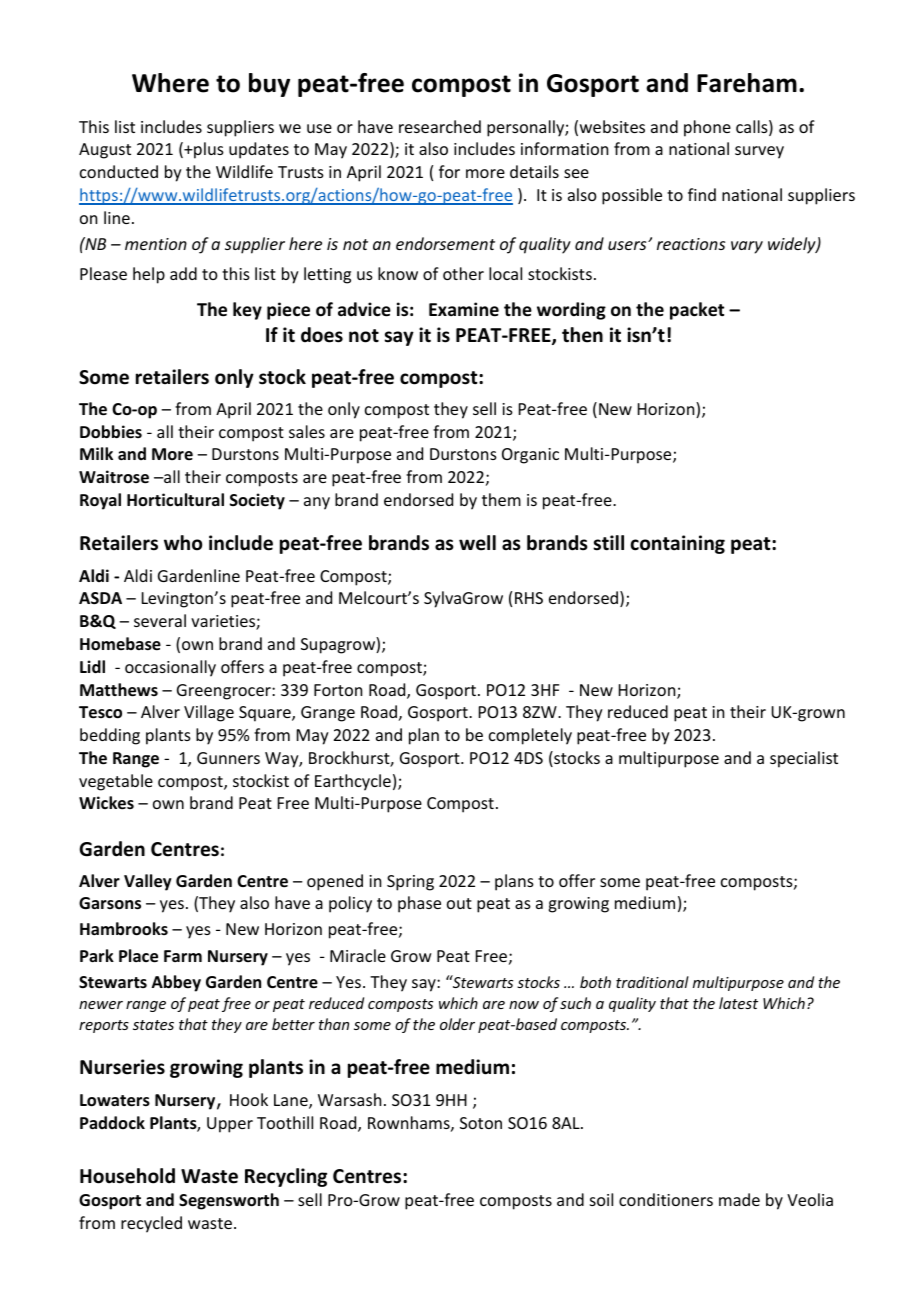  Describe the element at coordinates (286, 1177) in the screenshot. I see `Recycling` at that location.
